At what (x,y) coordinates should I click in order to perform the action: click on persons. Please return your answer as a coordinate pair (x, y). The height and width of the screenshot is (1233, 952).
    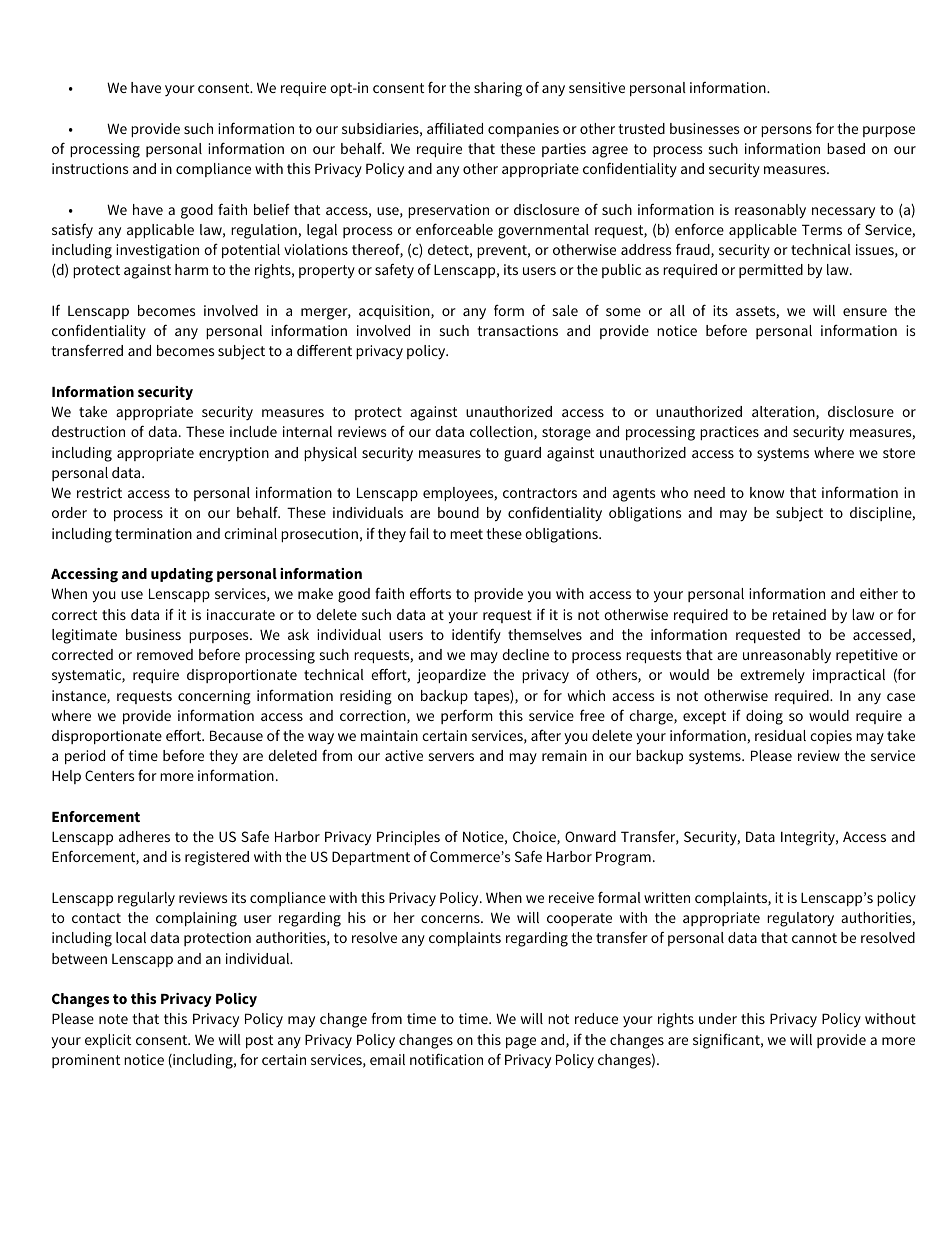
    Looking at the image, I should click on (786, 131).
